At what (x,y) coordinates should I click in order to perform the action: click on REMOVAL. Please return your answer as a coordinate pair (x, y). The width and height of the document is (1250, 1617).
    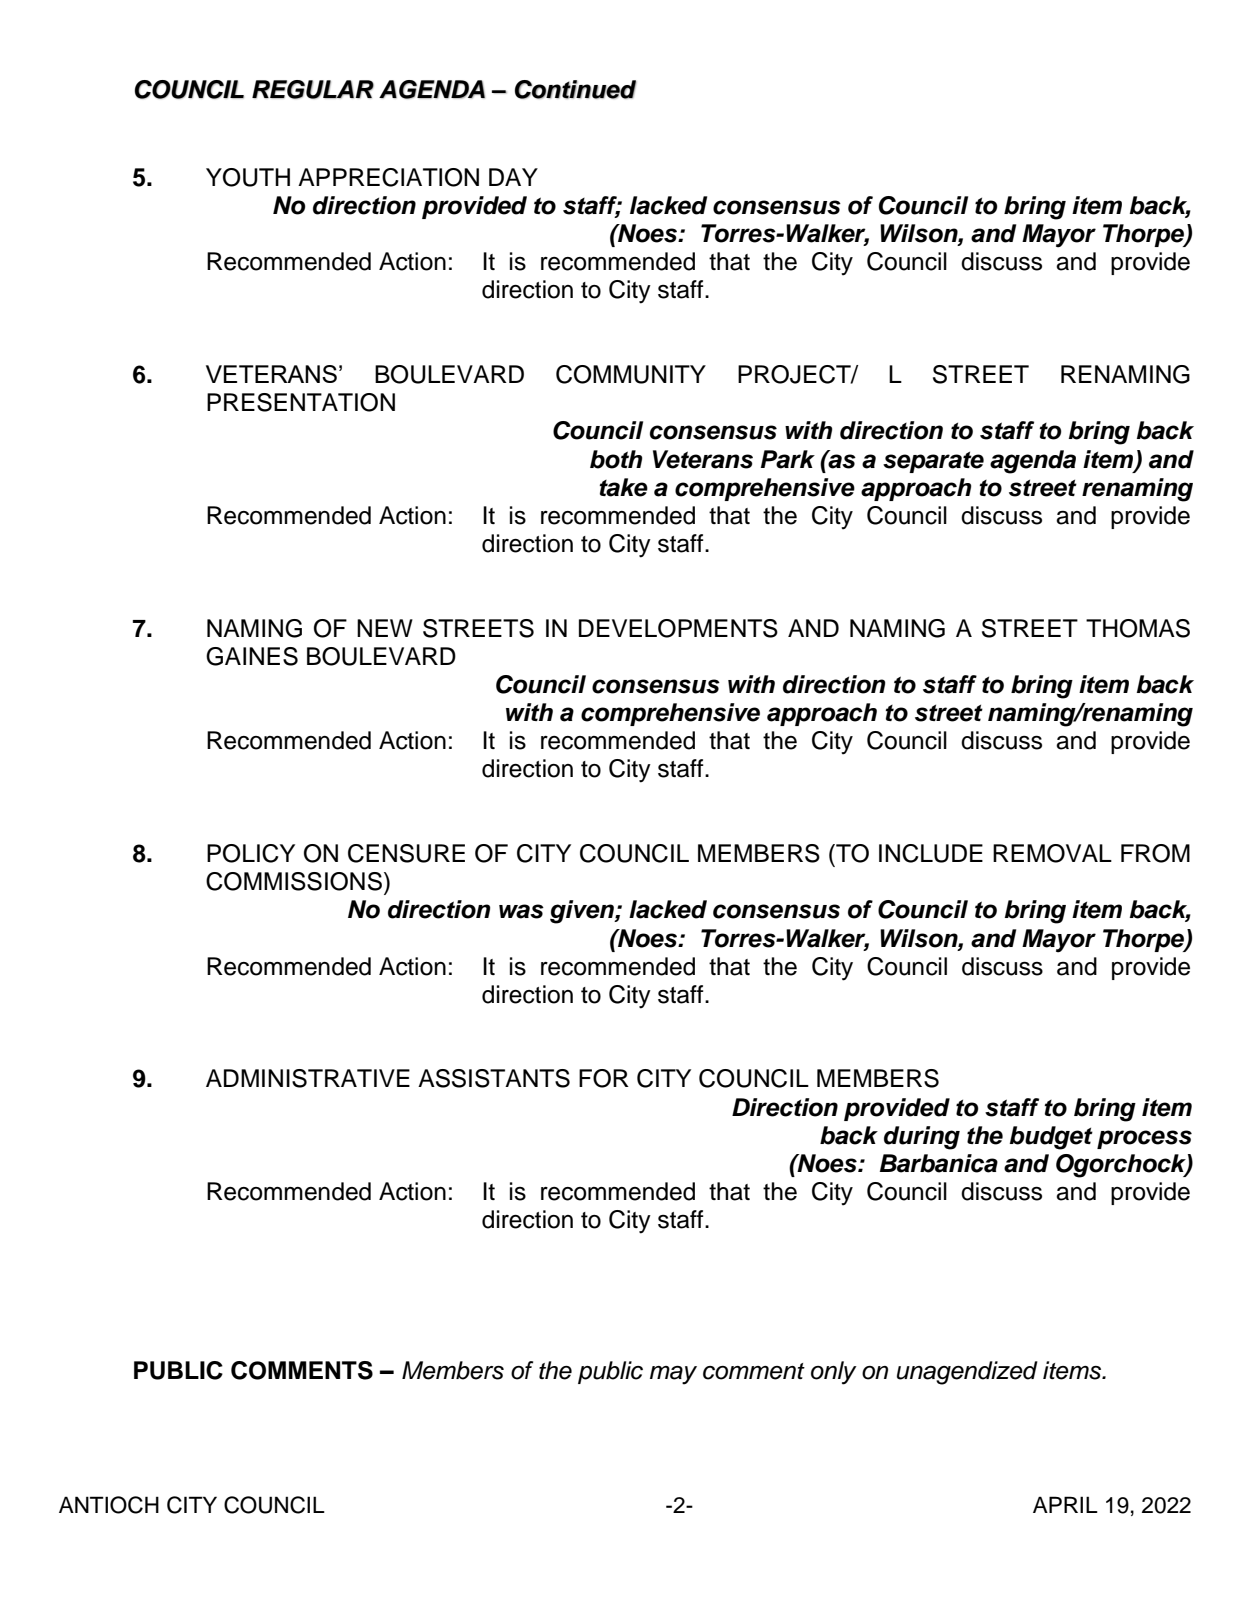
    Looking at the image, I should click on (1052, 853).
